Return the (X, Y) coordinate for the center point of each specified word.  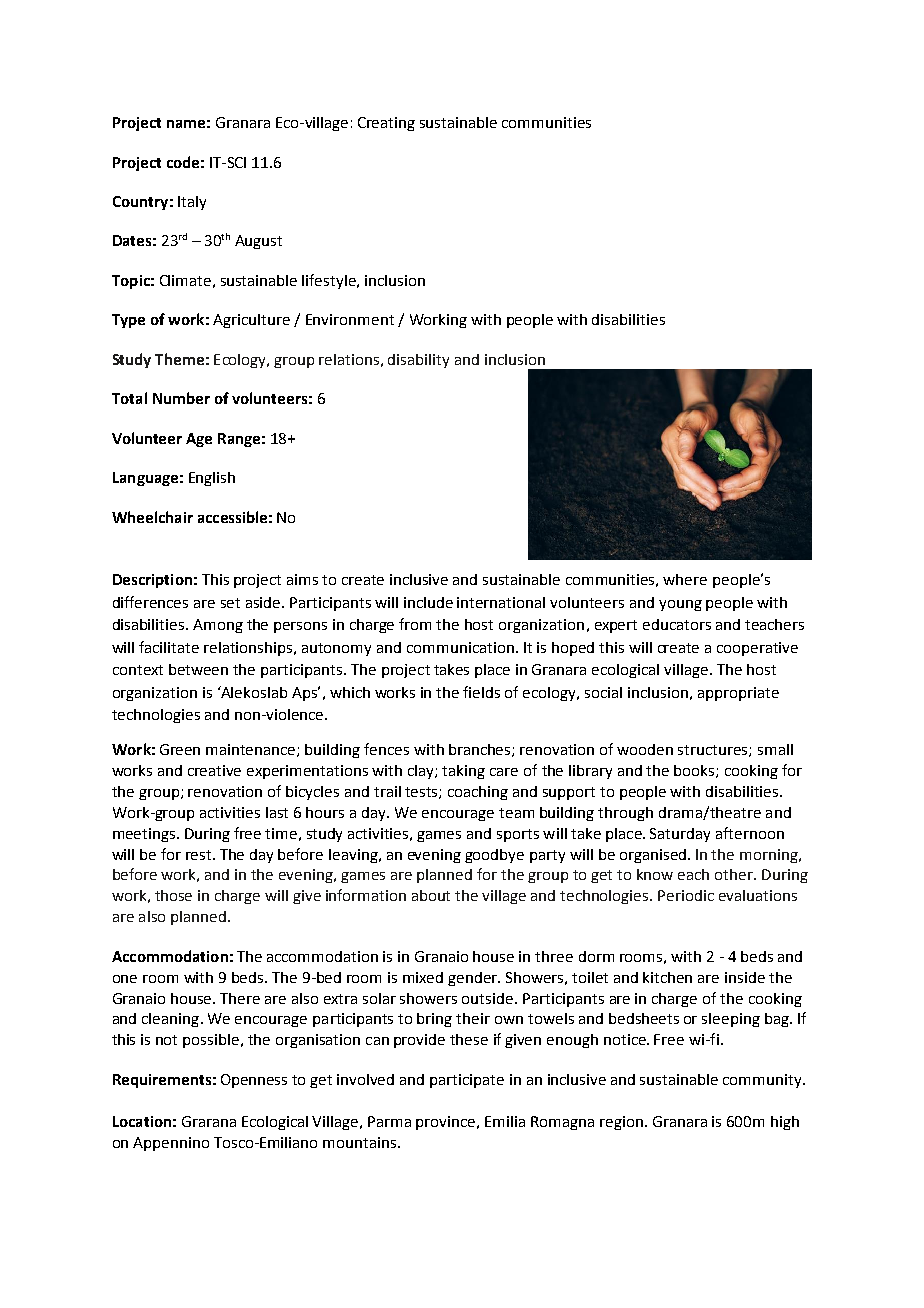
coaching (478, 793)
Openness (254, 1081)
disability (418, 361)
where (685, 579)
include (428, 602)
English (212, 479)
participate (467, 1081)
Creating (386, 124)
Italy (192, 203)
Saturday (680, 835)
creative (214, 770)
